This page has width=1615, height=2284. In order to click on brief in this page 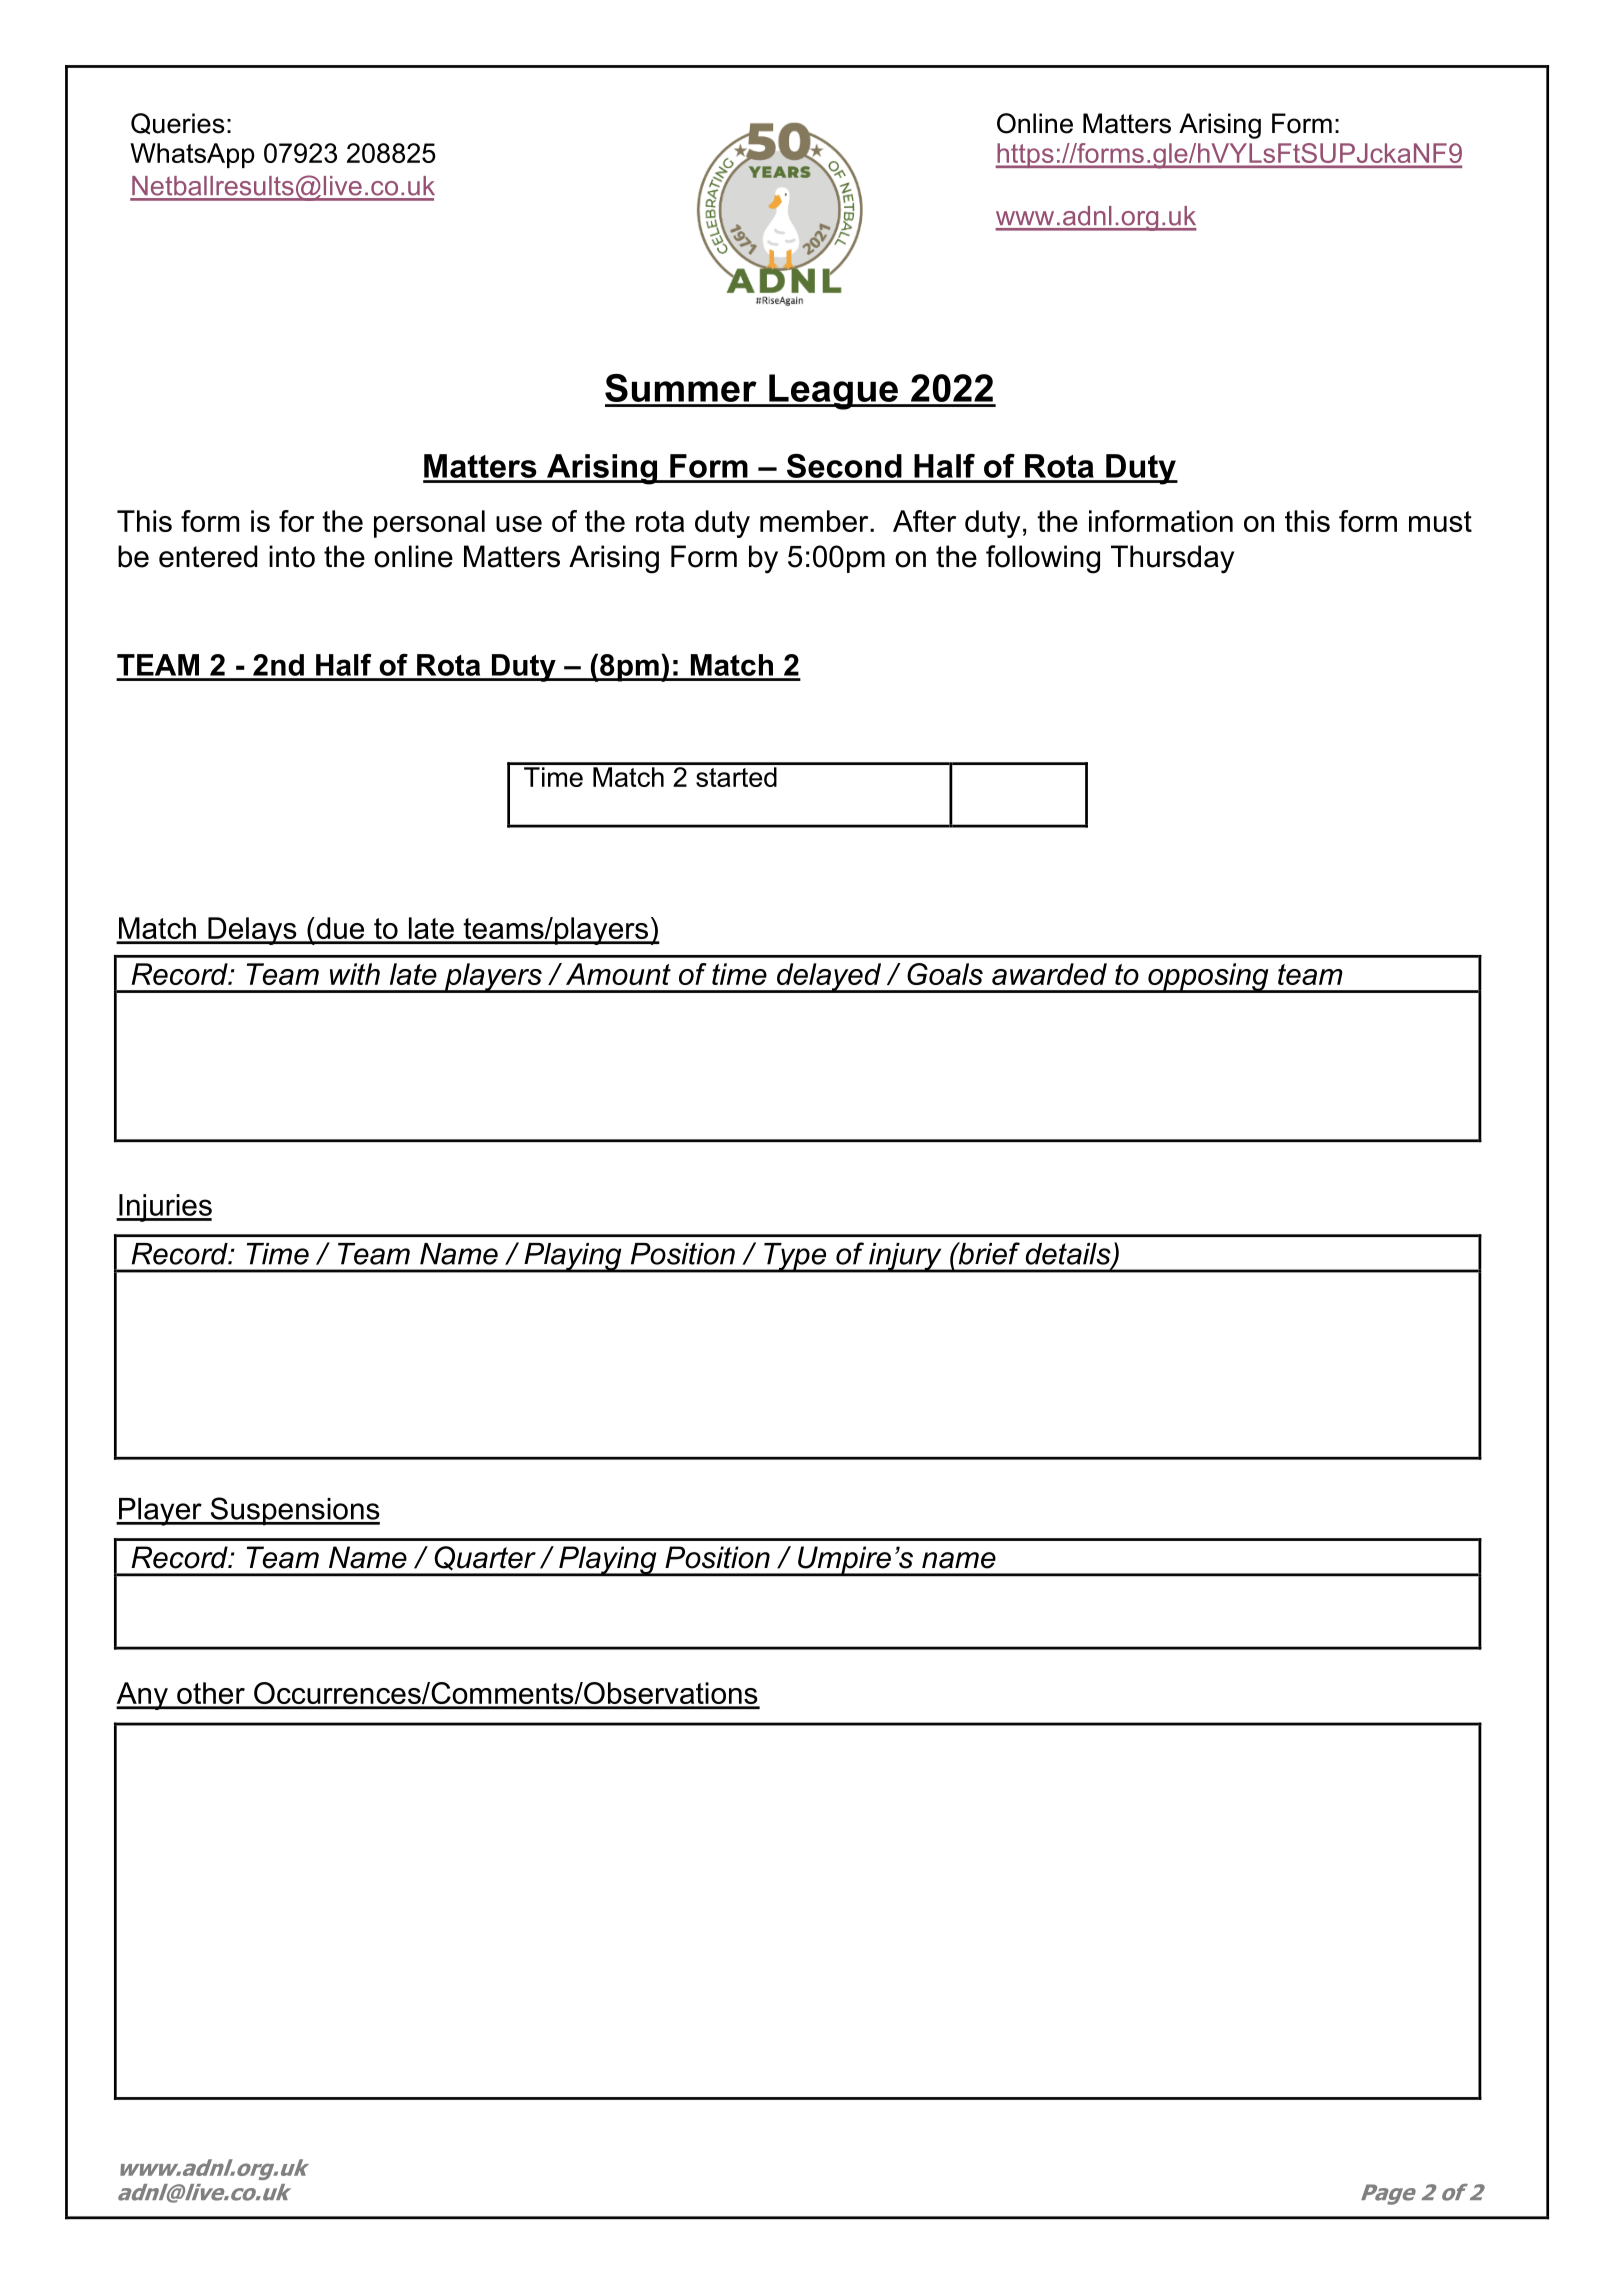, I will do `click(988, 1253)`.
